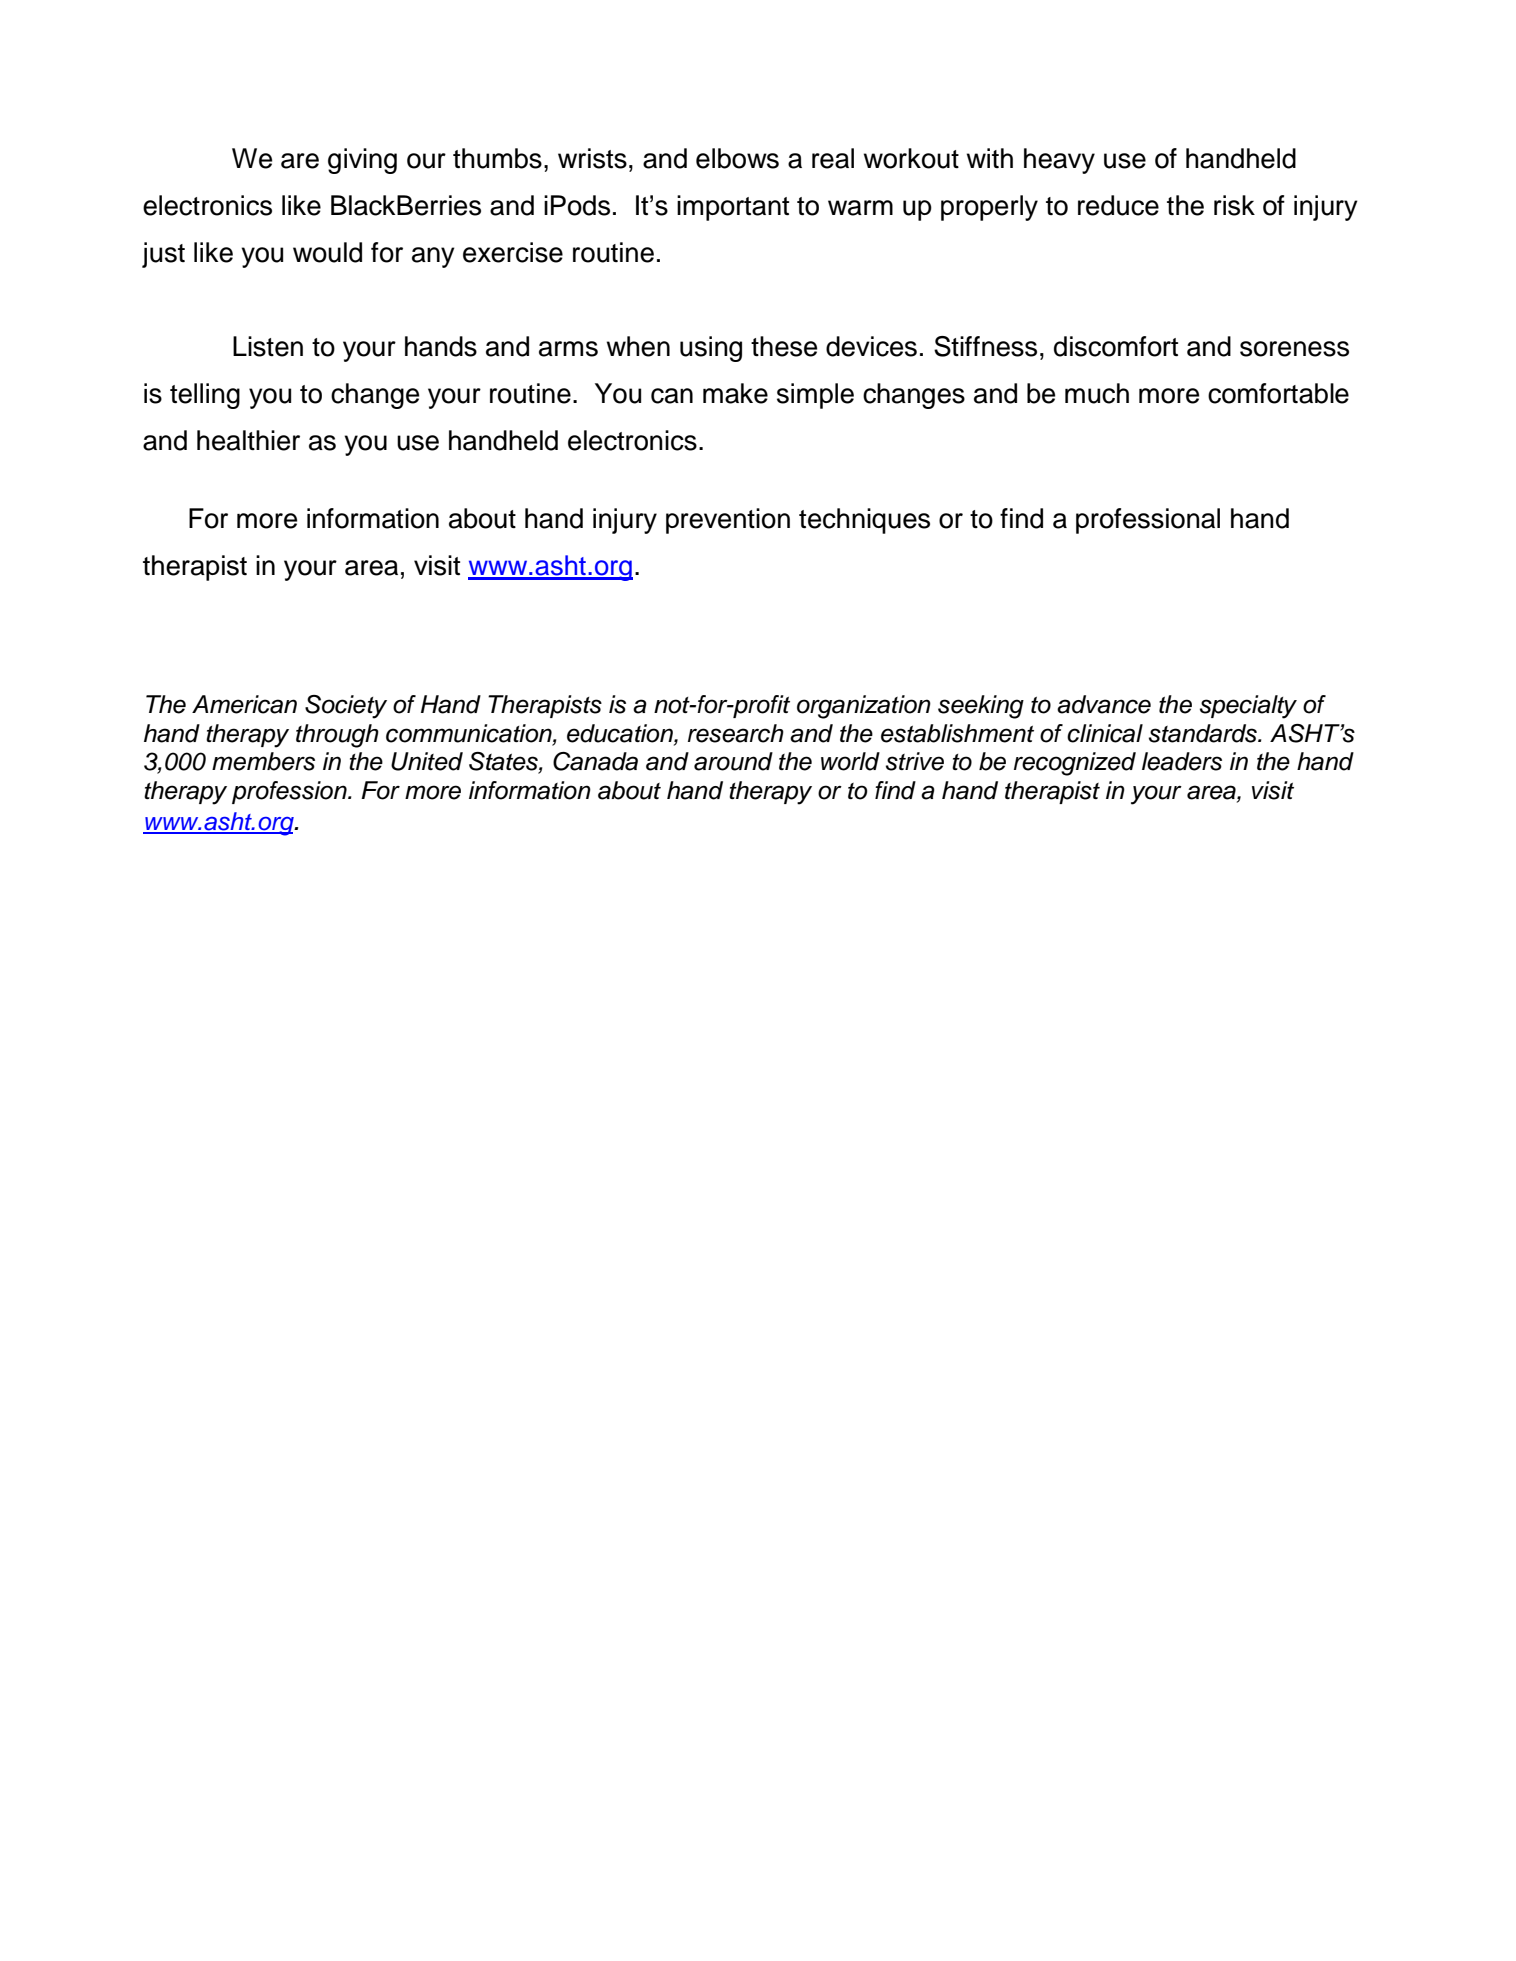  Describe the element at coordinates (1116, 346) in the page. I see `discomfort` at that location.
